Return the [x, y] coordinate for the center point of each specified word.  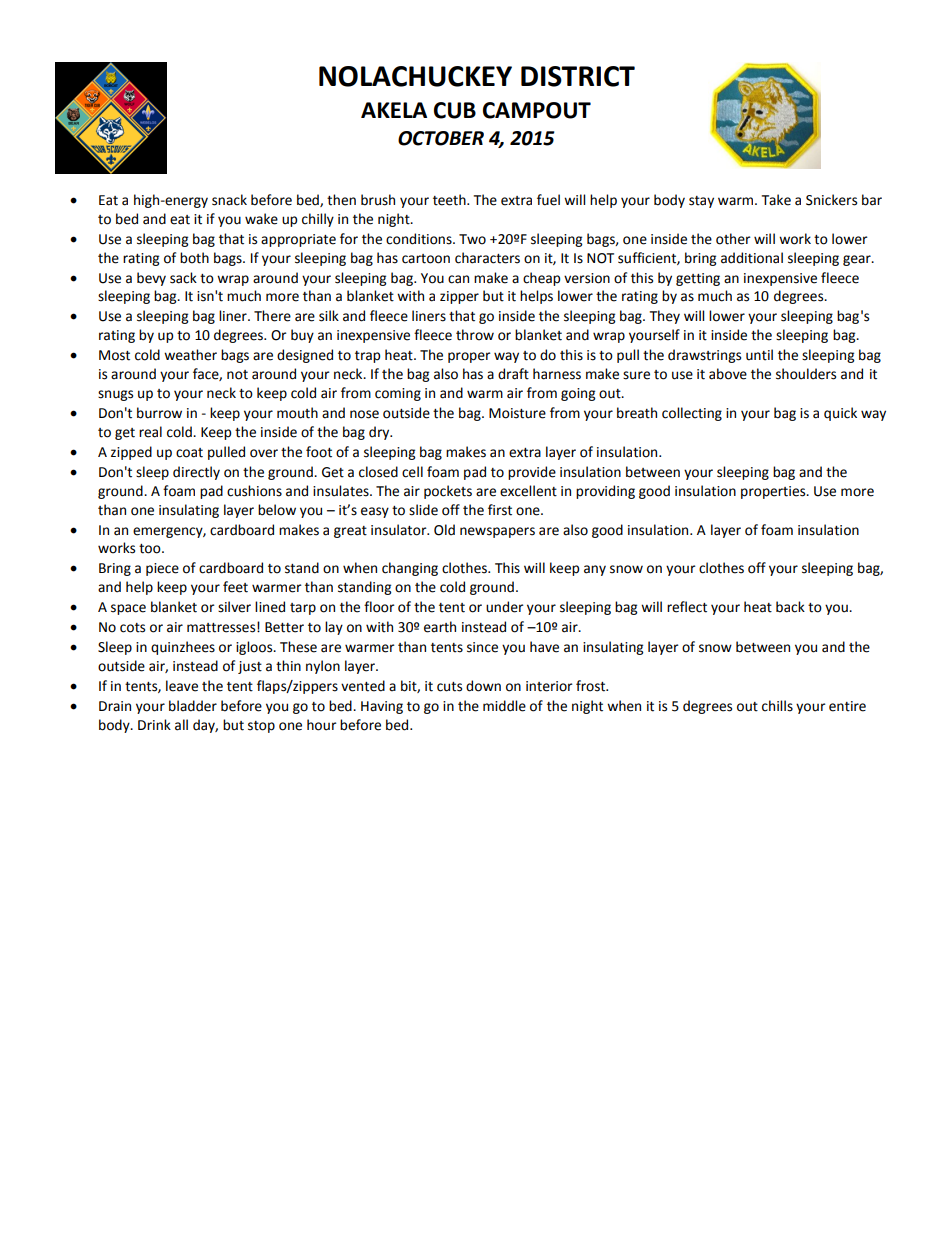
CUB [455, 110]
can [458, 279]
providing [605, 492]
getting [698, 279]
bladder [193, 706]
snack [229, 200]
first [500, 510]
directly [196, 473]
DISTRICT [578, 76]
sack [183, 278]
